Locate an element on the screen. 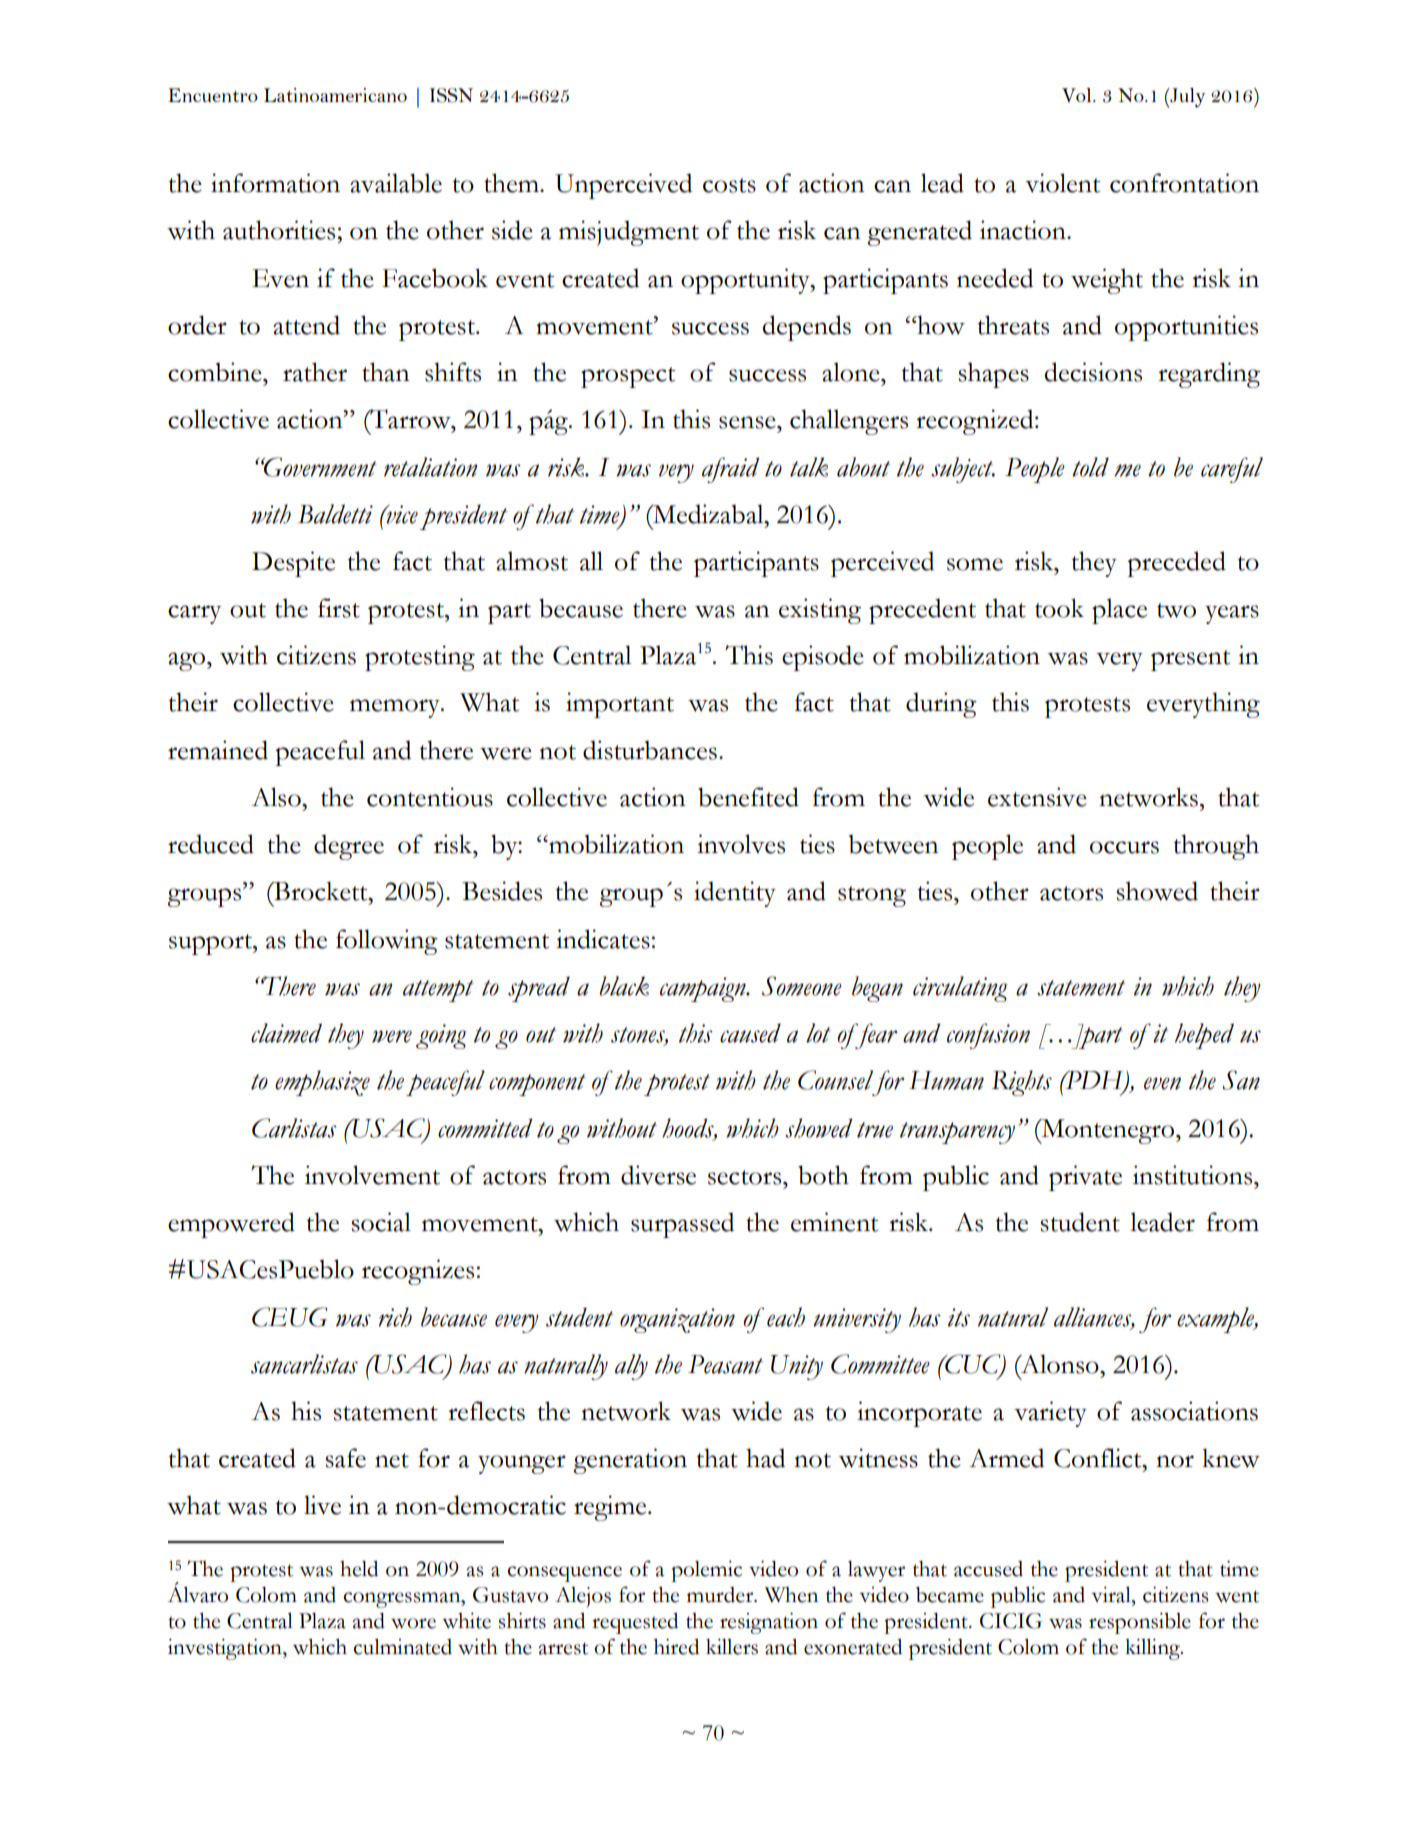  emphasize is located at coordinates (322, 1083).
